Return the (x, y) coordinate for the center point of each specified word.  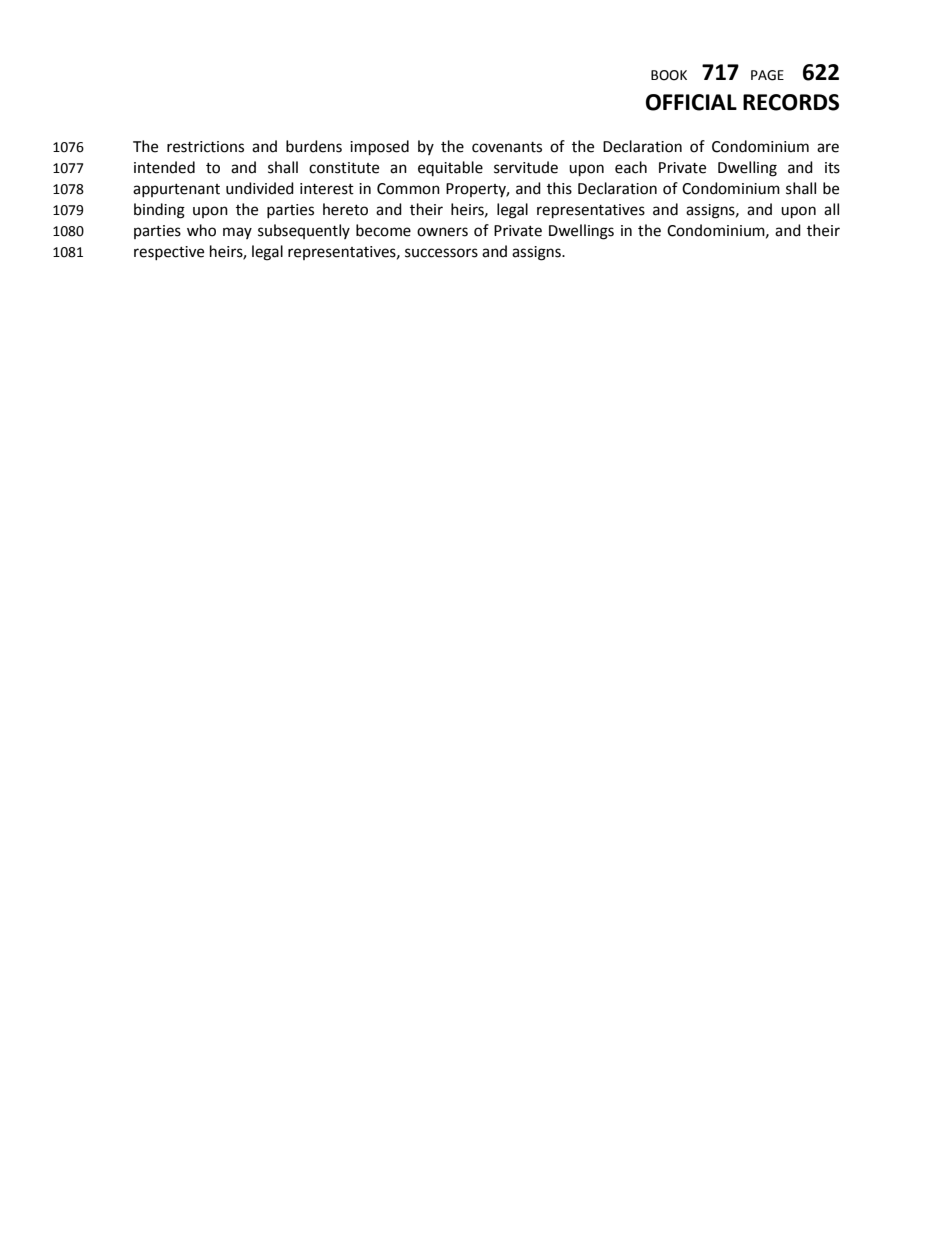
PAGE (767, 75)
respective (169, 253)
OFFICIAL (691, 102)
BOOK (669, 75)
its (832, 168)
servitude (526, 167)
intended (164, 167)
